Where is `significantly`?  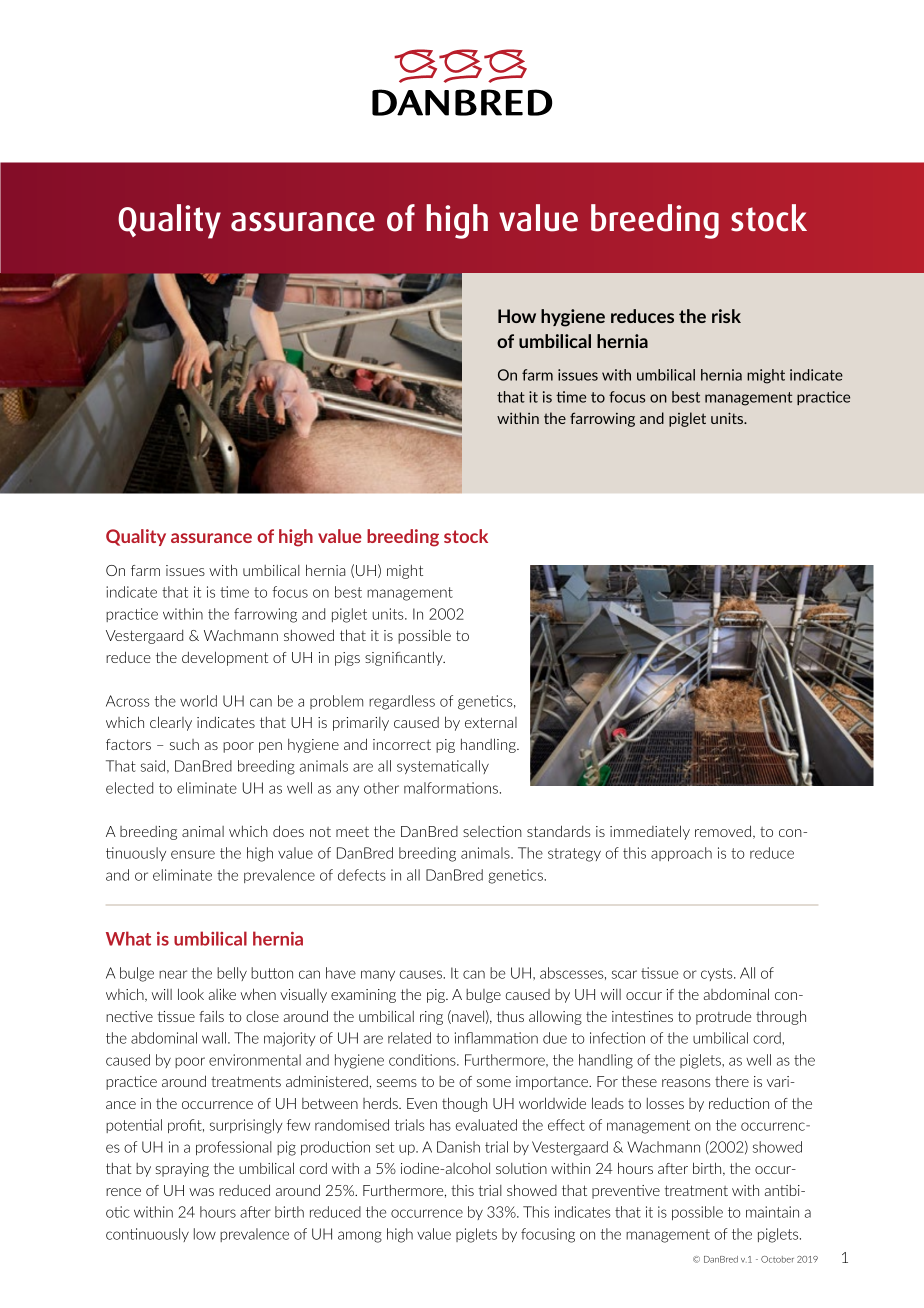 significantly is located at coordinates (405, 658).
